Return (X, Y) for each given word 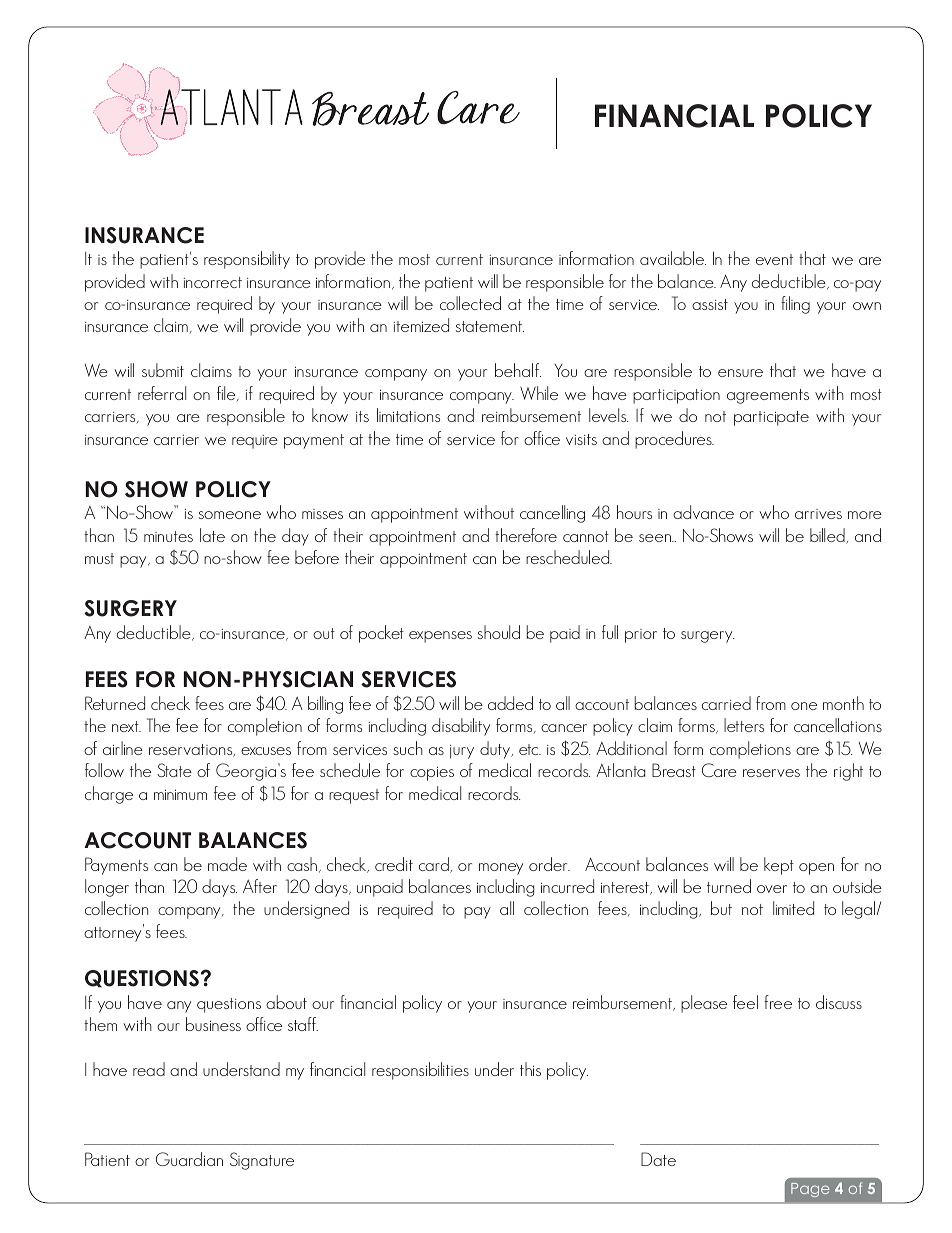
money (501, 869)
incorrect (213, 282)
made (227, 864)
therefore (526, 535)
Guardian (189, 1159)
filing (795, 305)
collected (470, 303)
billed (828, 536)
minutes (168, 536)
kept (779, 866)
